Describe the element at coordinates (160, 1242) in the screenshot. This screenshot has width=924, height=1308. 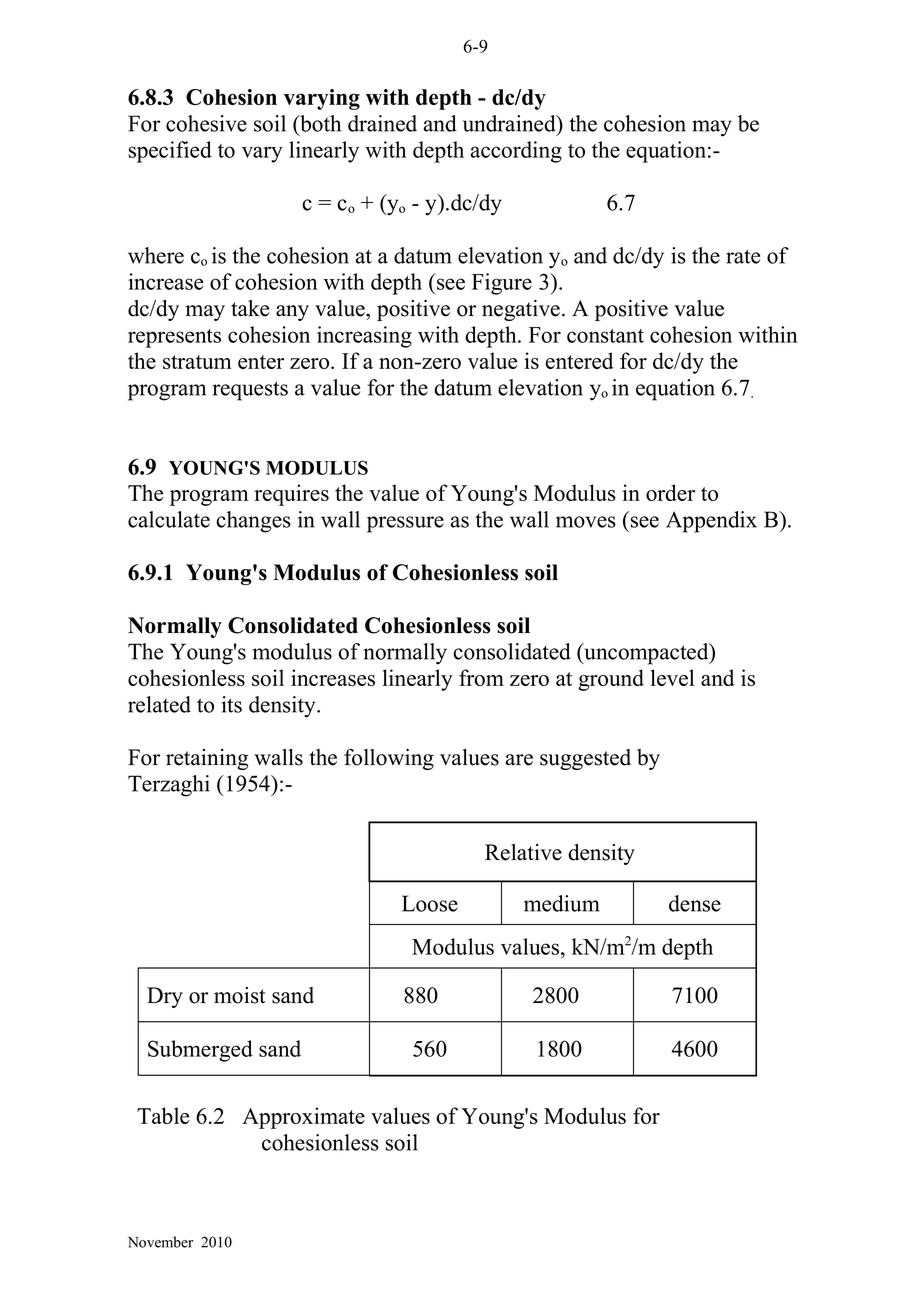
I see `November` at that location.
